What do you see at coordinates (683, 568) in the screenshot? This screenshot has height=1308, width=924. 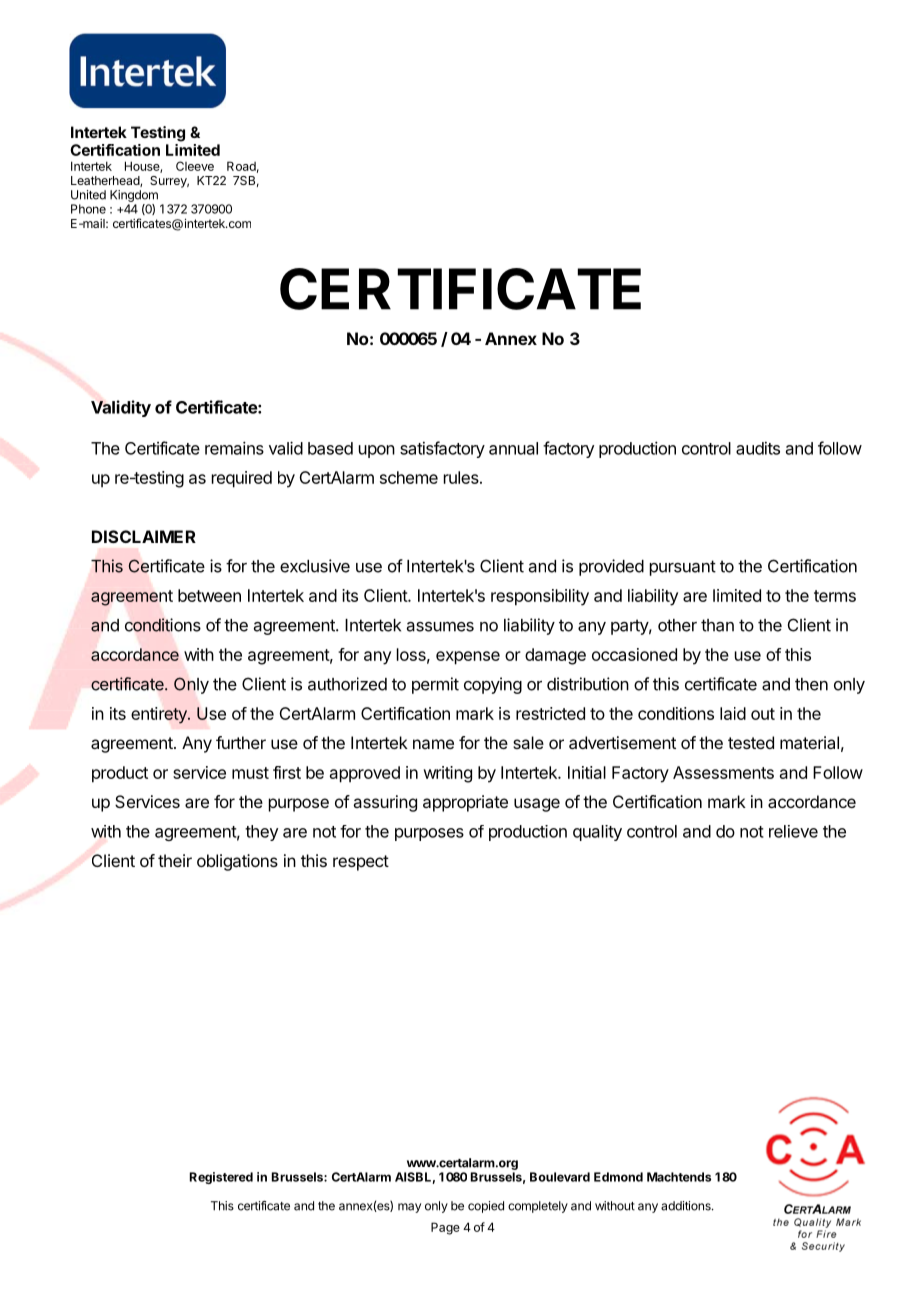 I see `pursuant` at bounding box center [683, 568].
